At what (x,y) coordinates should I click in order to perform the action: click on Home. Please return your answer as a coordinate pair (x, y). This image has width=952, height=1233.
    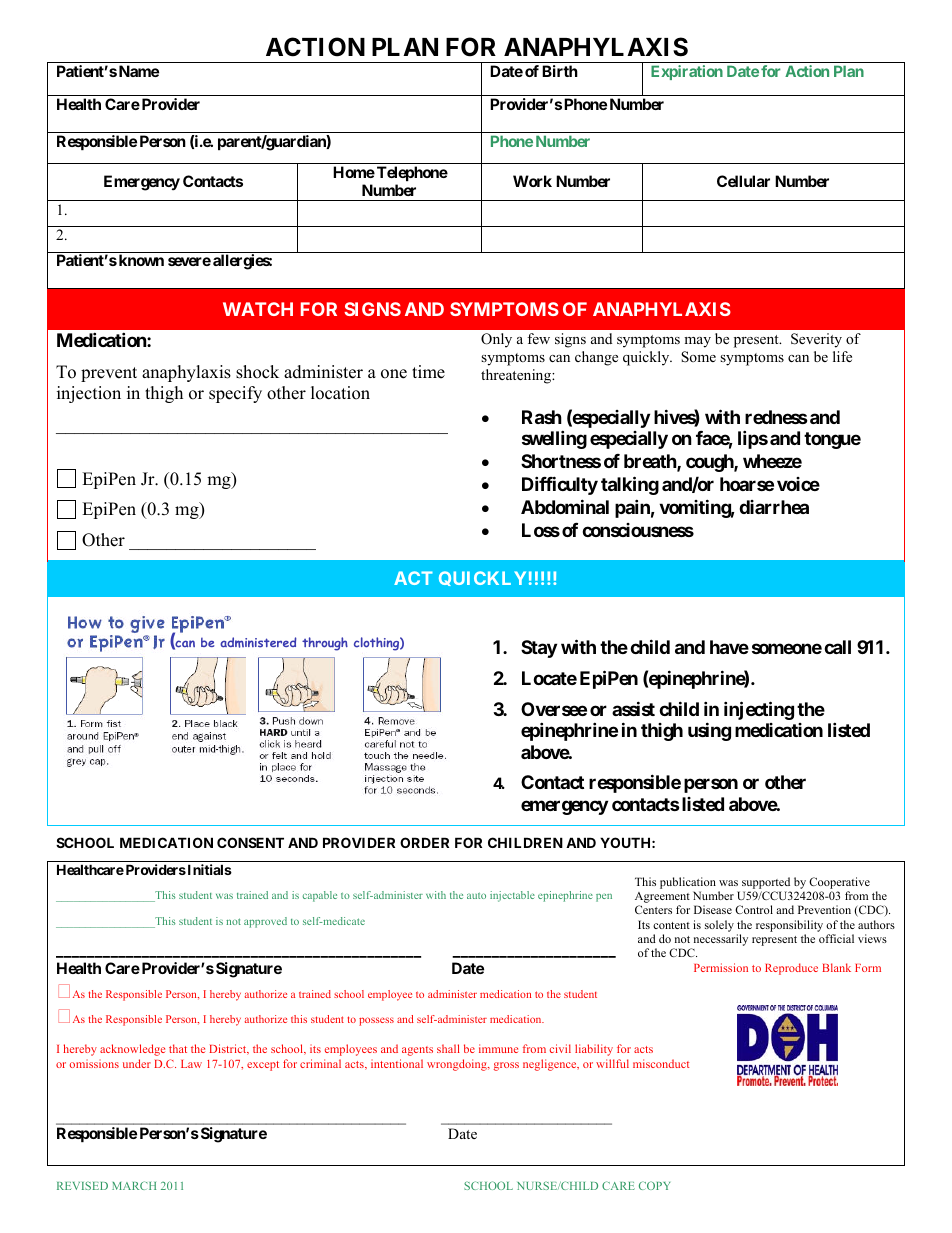
    Looking at the image, I should click on (354, 172).
